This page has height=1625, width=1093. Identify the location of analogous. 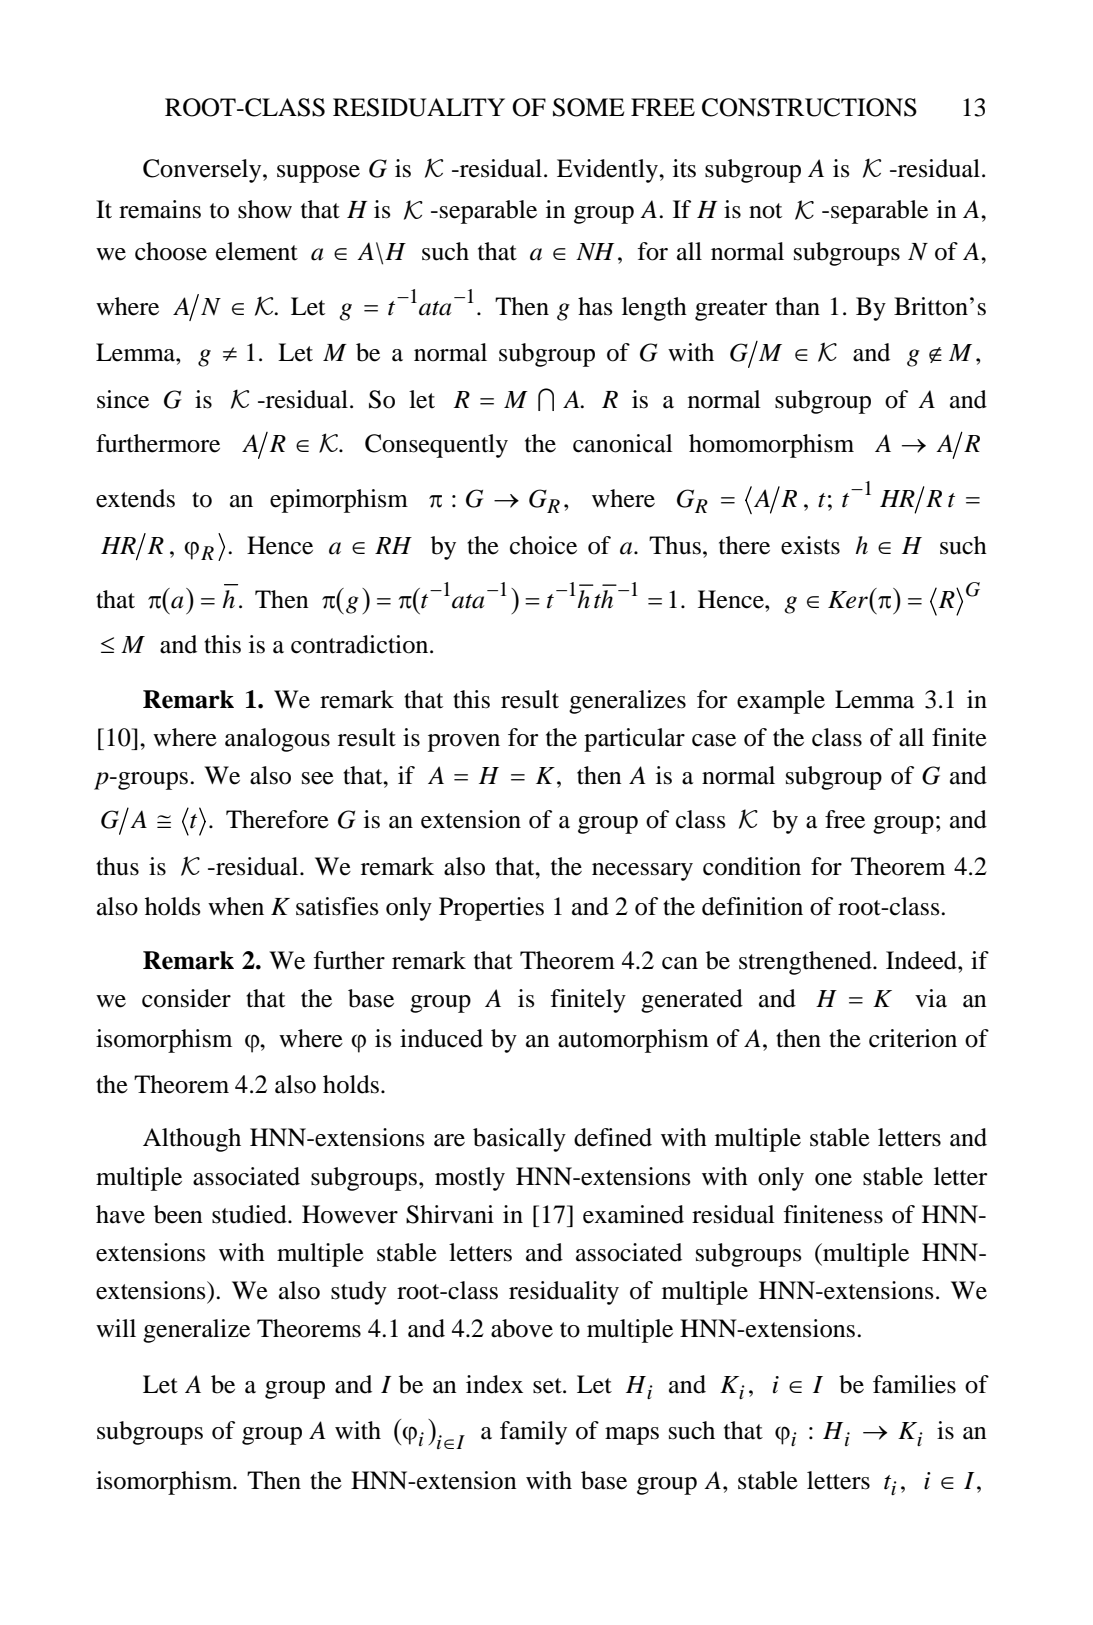
(277, 740).
